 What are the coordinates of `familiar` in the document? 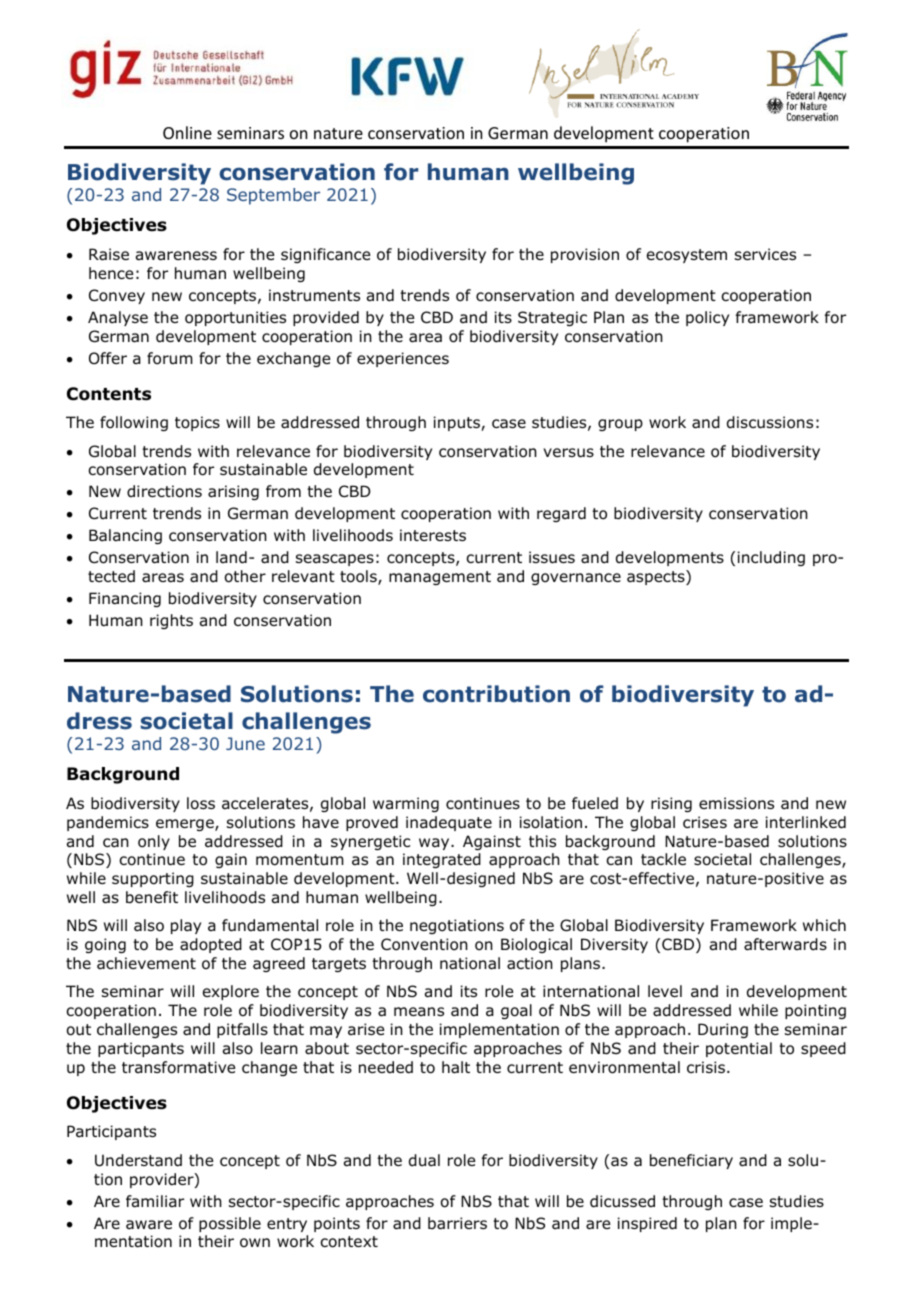 It's located at (155, 1201).
